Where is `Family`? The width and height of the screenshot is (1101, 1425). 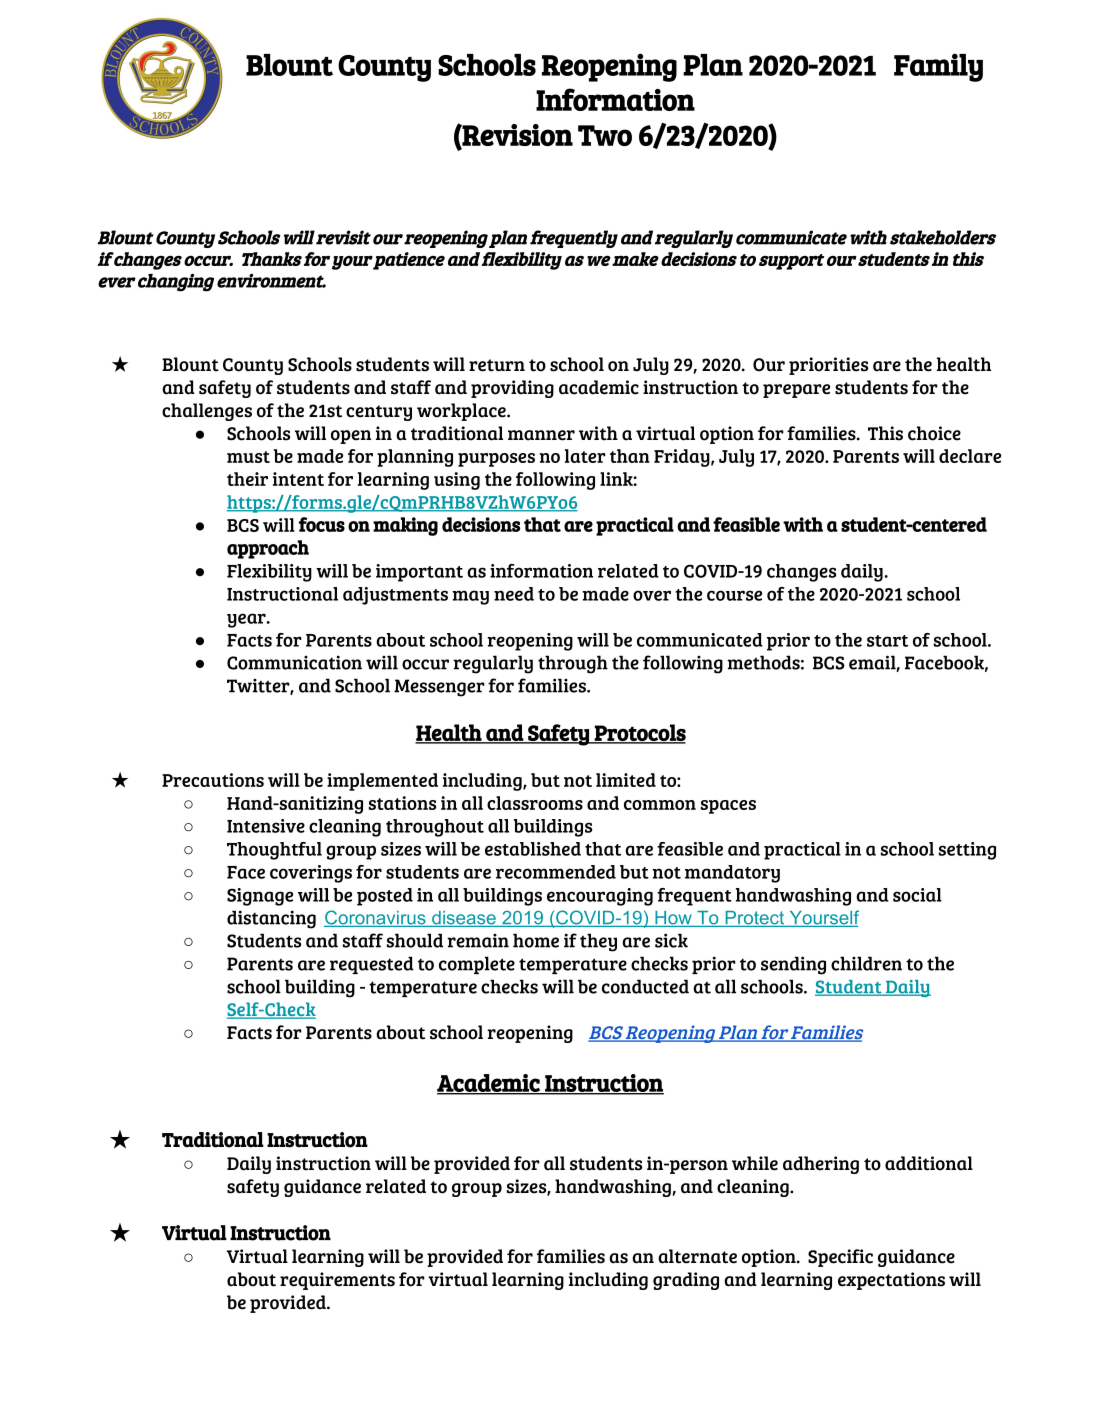
Family is located at coordinates (938, 67).
